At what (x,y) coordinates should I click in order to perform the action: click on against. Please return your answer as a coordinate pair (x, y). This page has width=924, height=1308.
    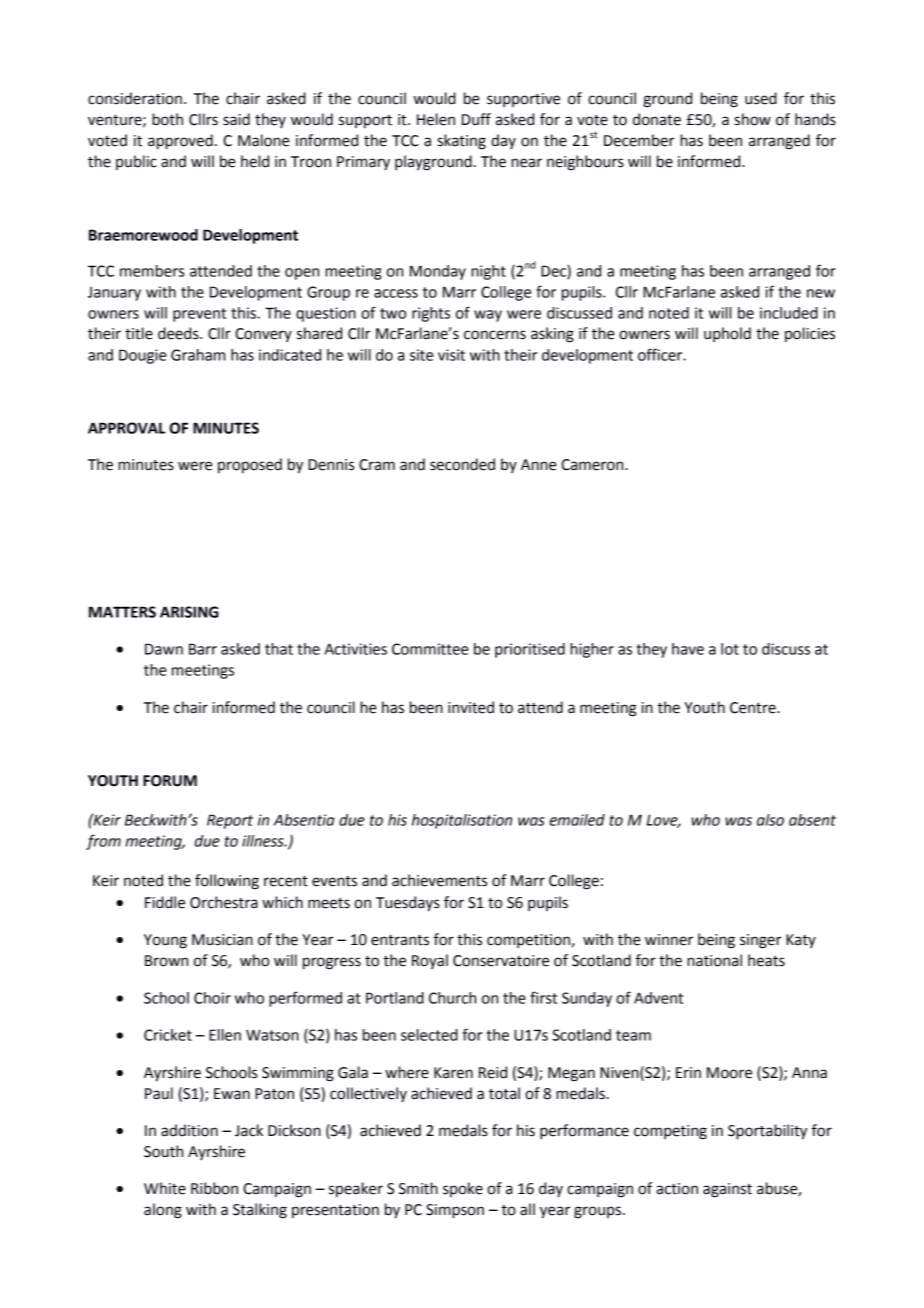
    Looking at the image, I should click on (727, 1190).
